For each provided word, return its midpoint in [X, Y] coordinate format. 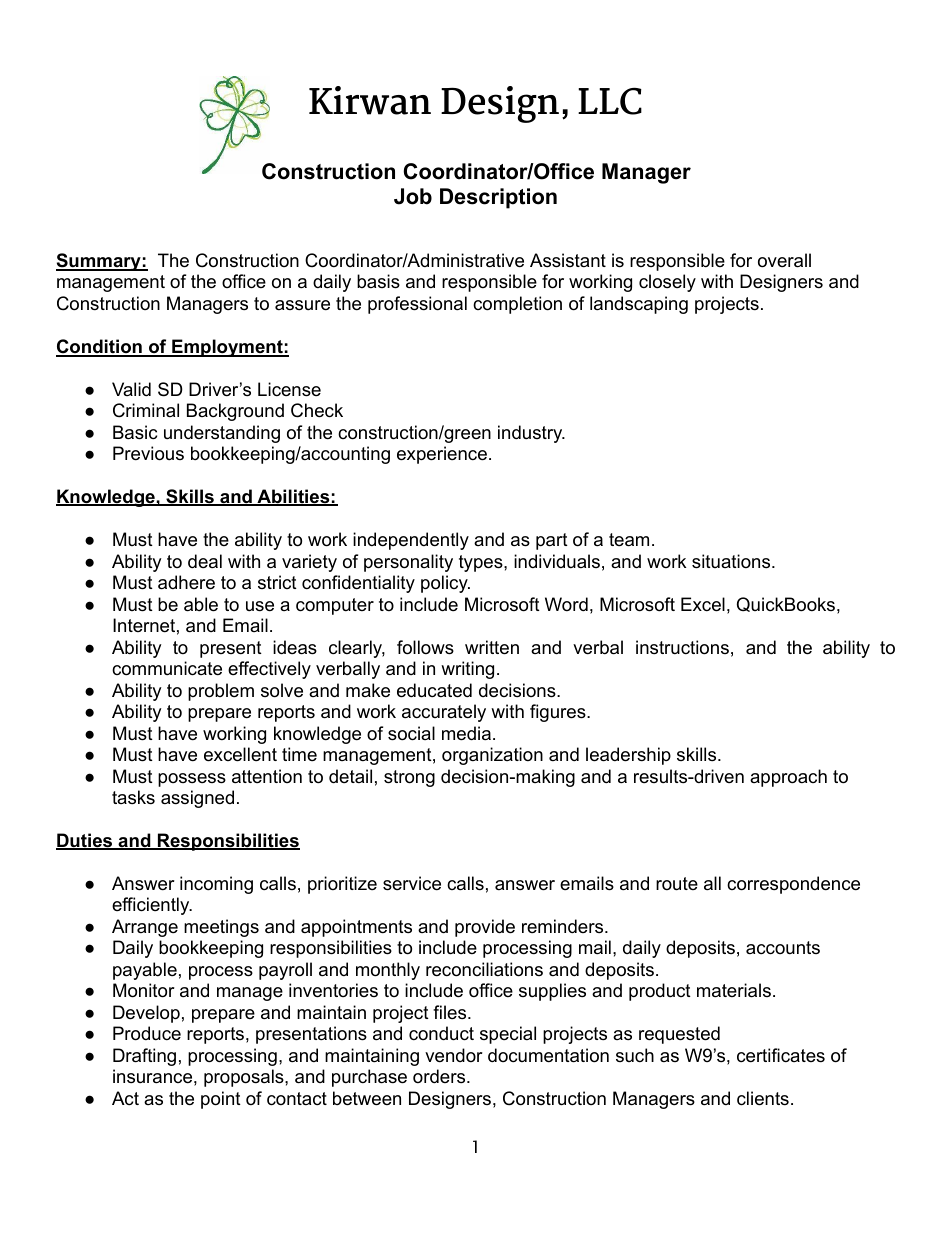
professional [417, 305]
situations [731, 561]
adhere [186, 582]
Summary [99, 262]
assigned [197, 799]
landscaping [639, 305]
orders [439, 1076]
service [412, 883]
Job [413, 196]
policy [445, 584]
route [677, 884]
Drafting [144, 1057]
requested [679, 1035]
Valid [131, 389]
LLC [610, 101]
